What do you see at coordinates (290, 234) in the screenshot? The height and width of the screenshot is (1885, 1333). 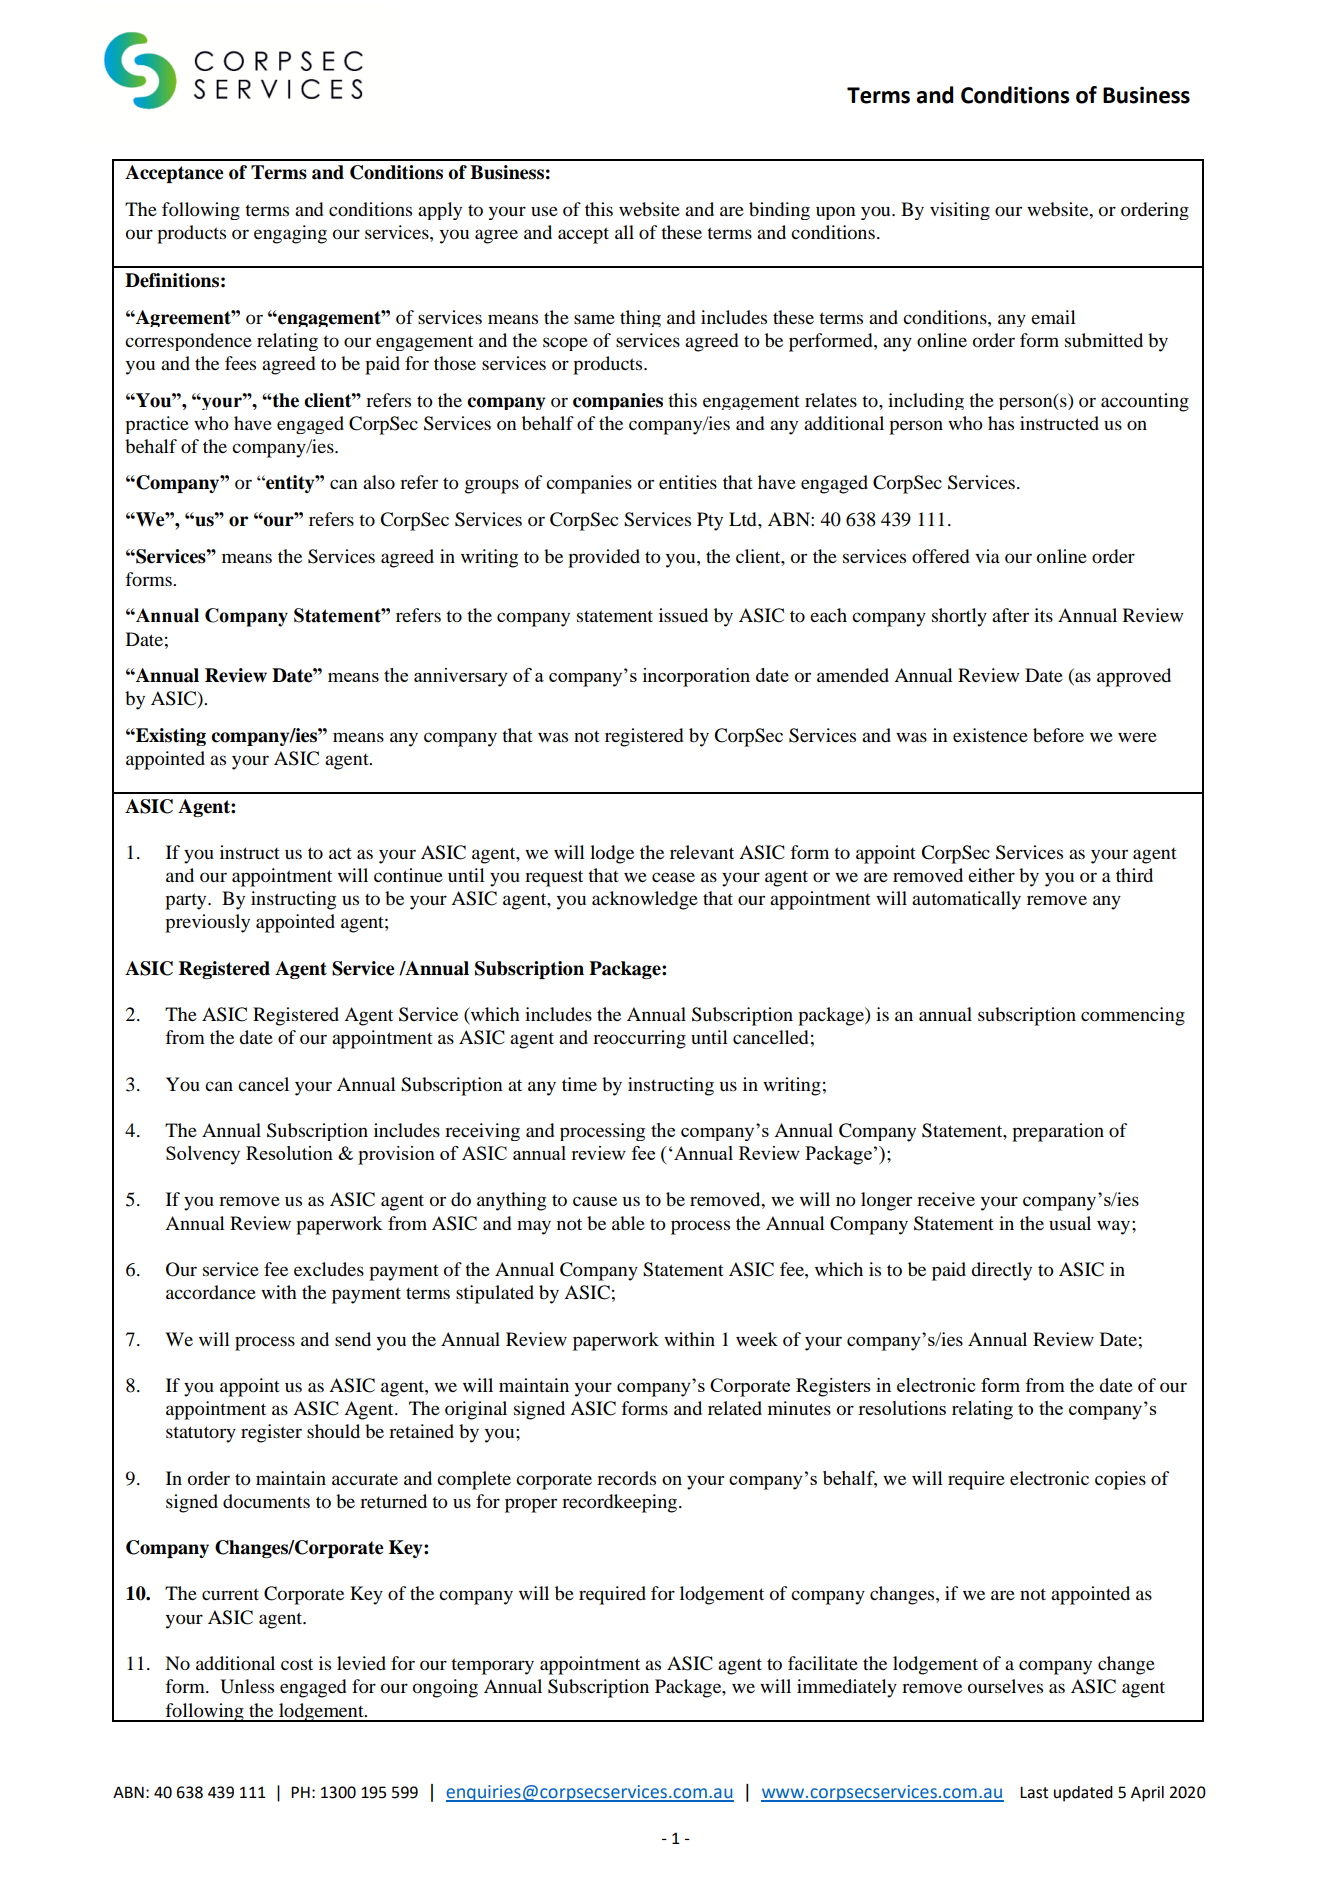 I see `engaging` at bounding box center [290, 234].
